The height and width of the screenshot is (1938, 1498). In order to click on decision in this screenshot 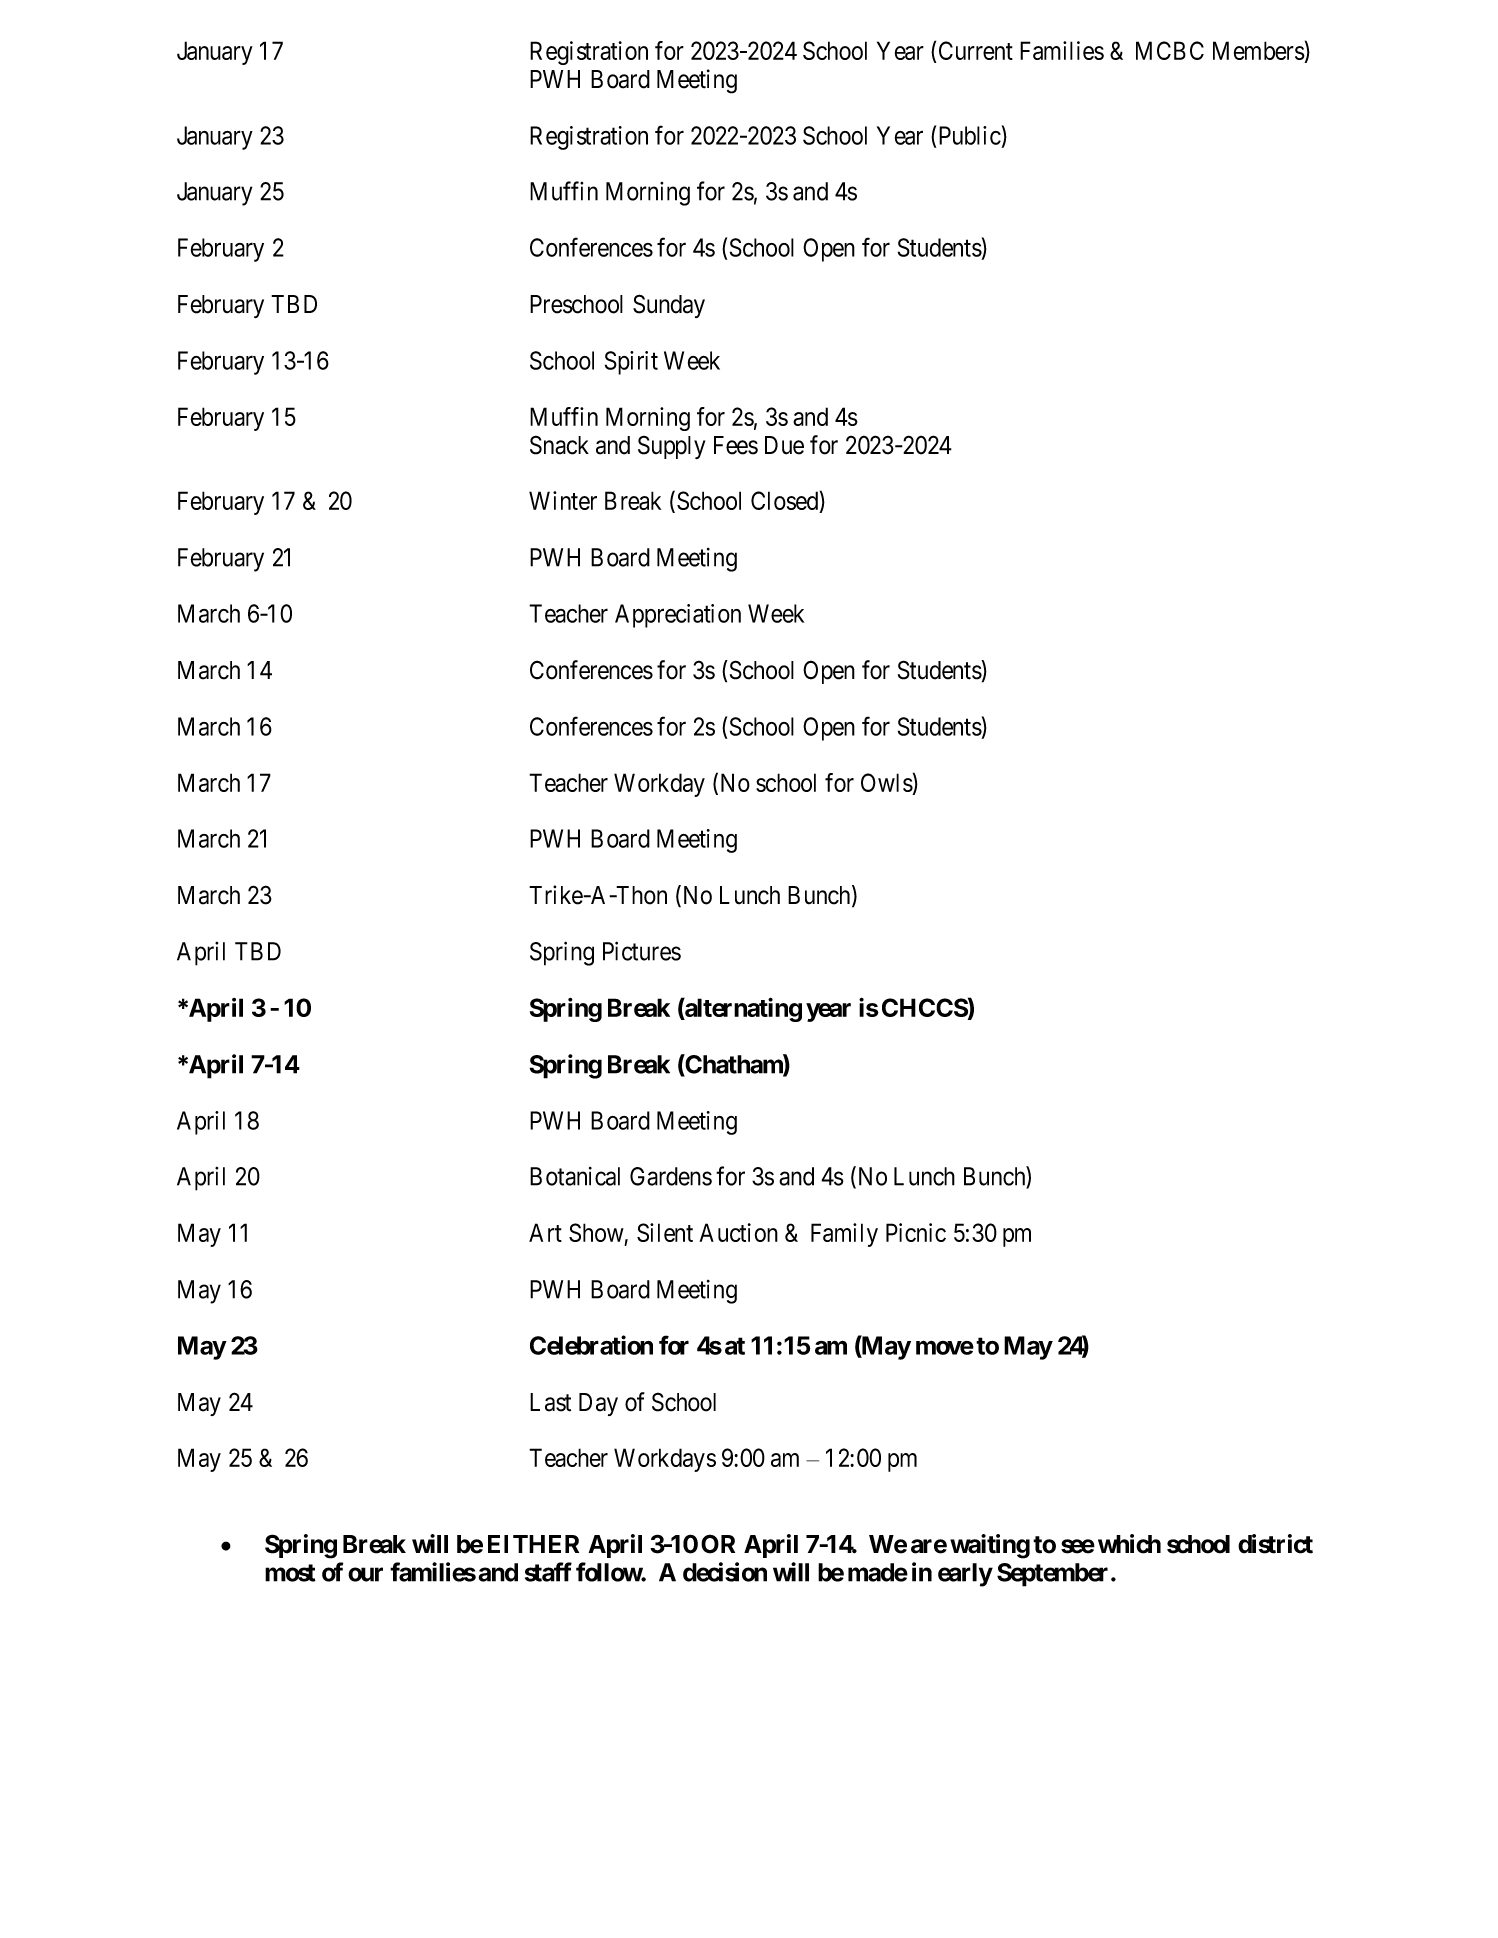, I will do `click(725, 1572)`.
